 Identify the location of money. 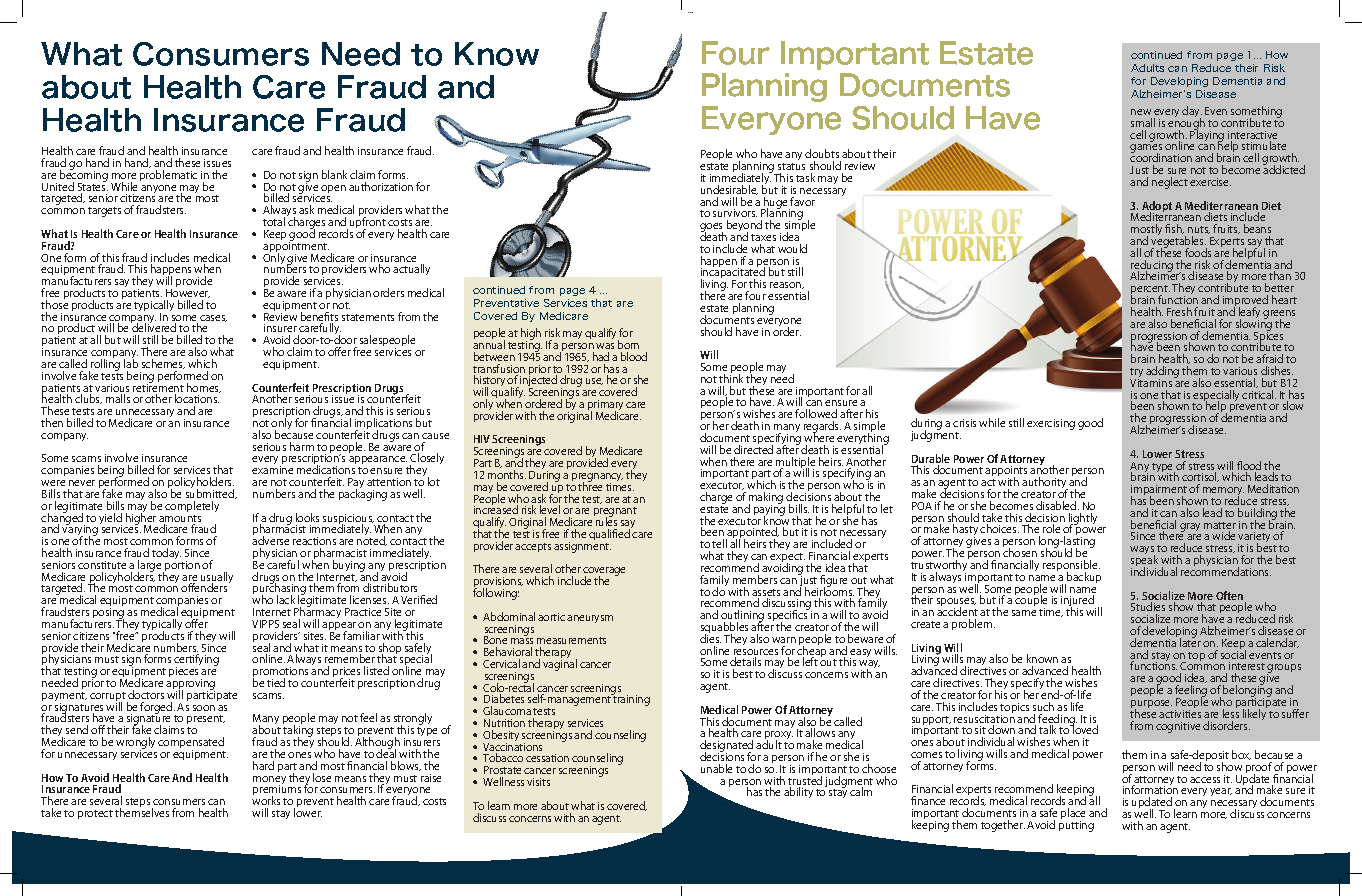
(269, 781).
